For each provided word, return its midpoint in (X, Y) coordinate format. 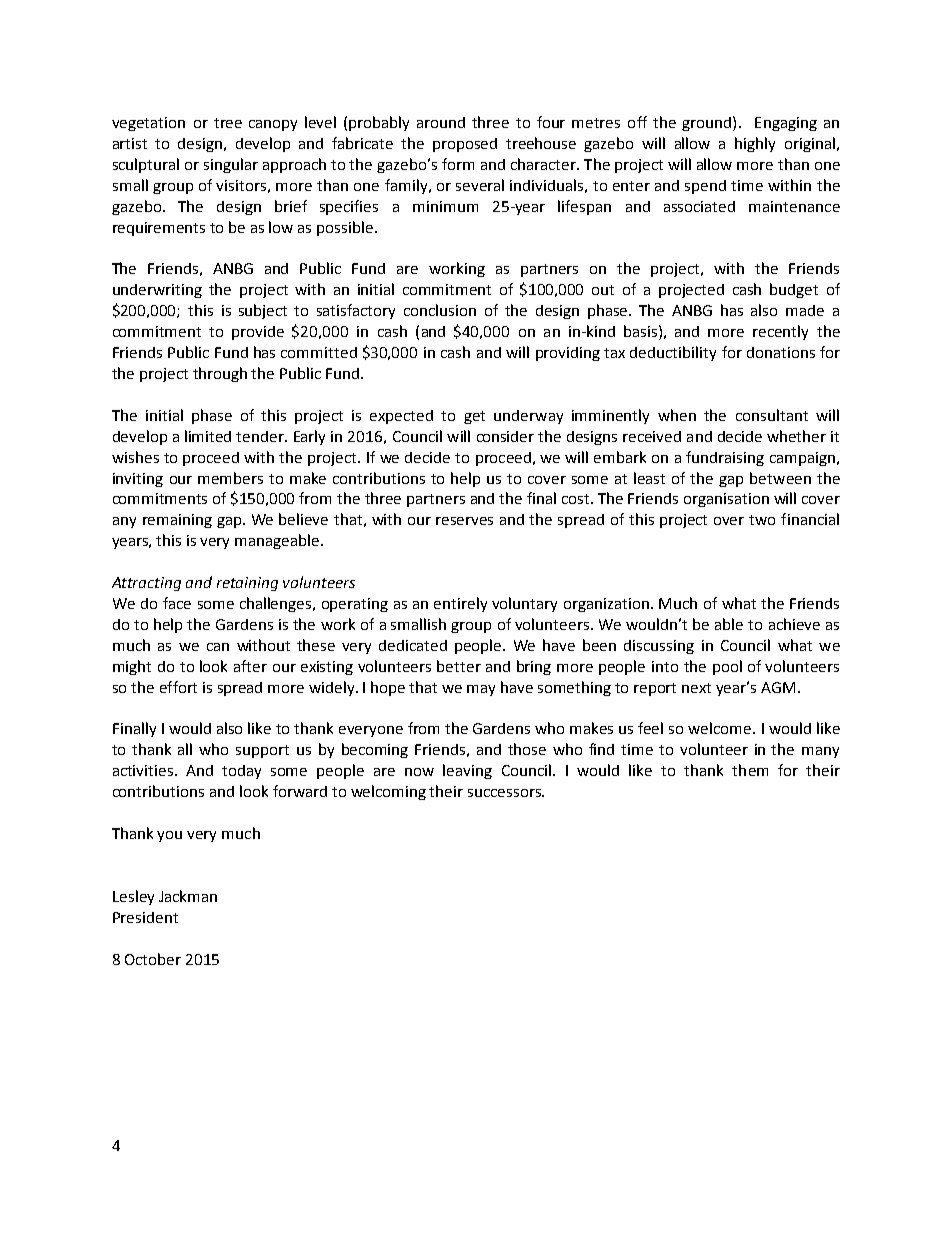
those (527, 749)
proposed (465, 145)
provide (258, 333)
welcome (719, 728)
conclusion (440, 310)
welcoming (388, 792)
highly (755, 144)
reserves (464, 521)
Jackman (188, 896)
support (262, 751)
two (762, 520)
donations (781, 352)
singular (231, 165)
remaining (177, 521)
